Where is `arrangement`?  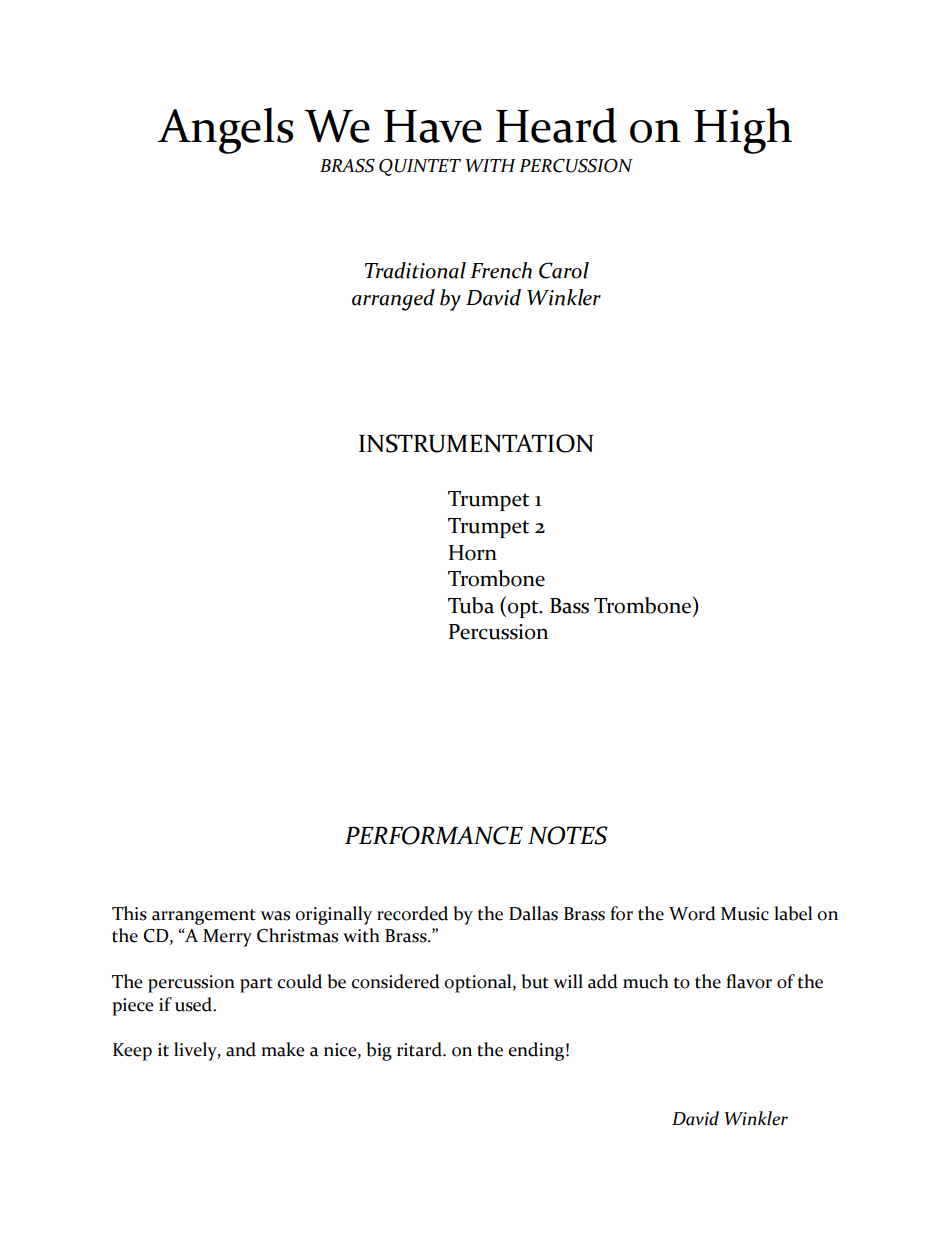
arrangement is located at coordinates (204, 917).
